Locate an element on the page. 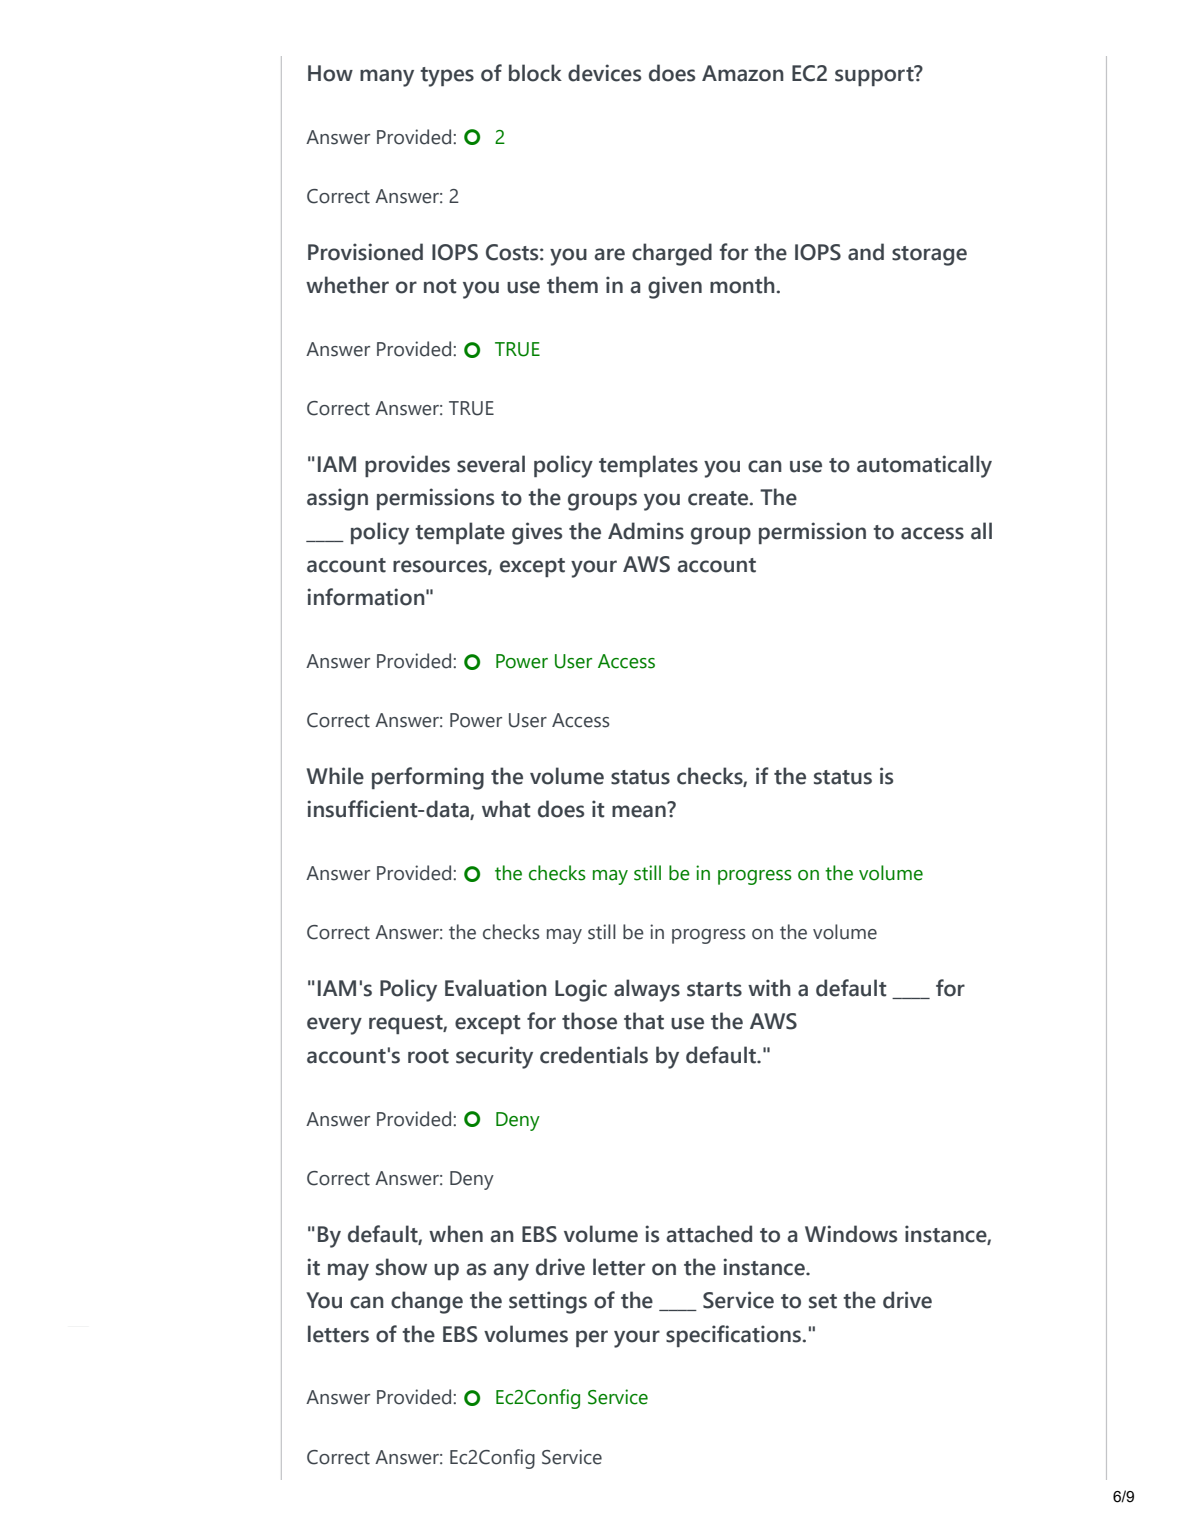 The width and height of the image is (1186, 1535). change is located at coordinates (427, 1302).
